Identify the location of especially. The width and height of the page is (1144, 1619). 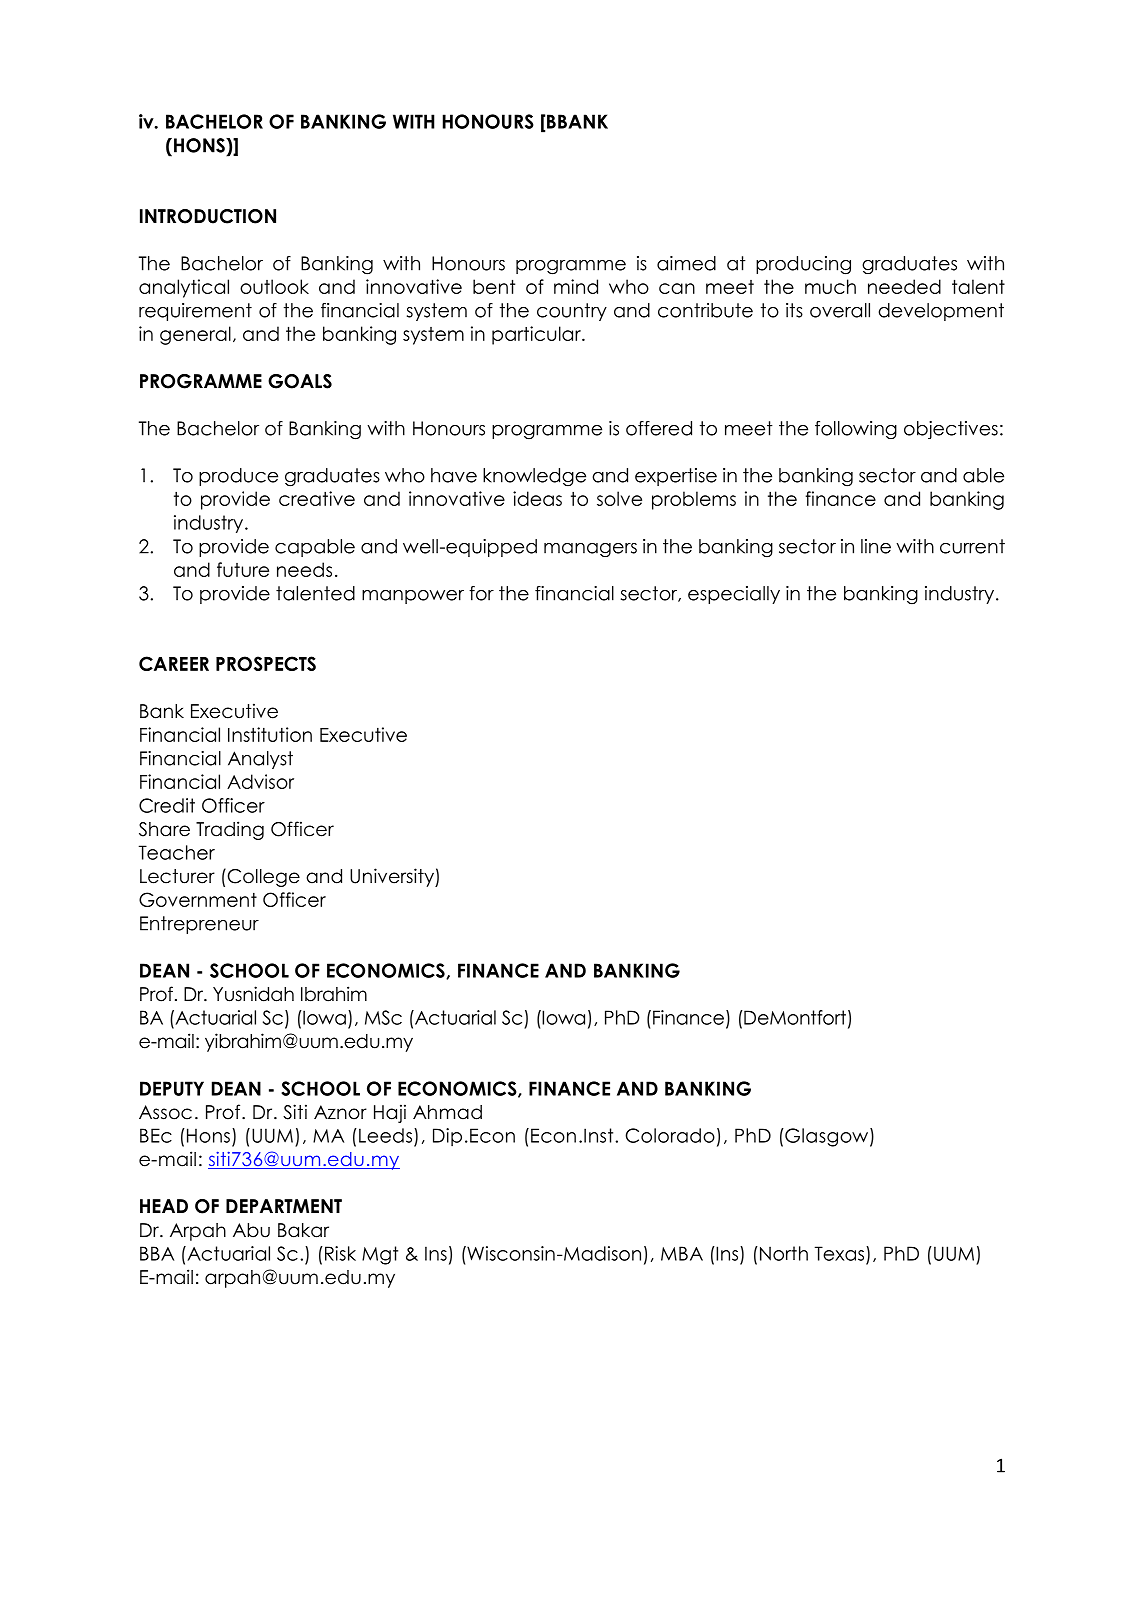
(734, 595).
